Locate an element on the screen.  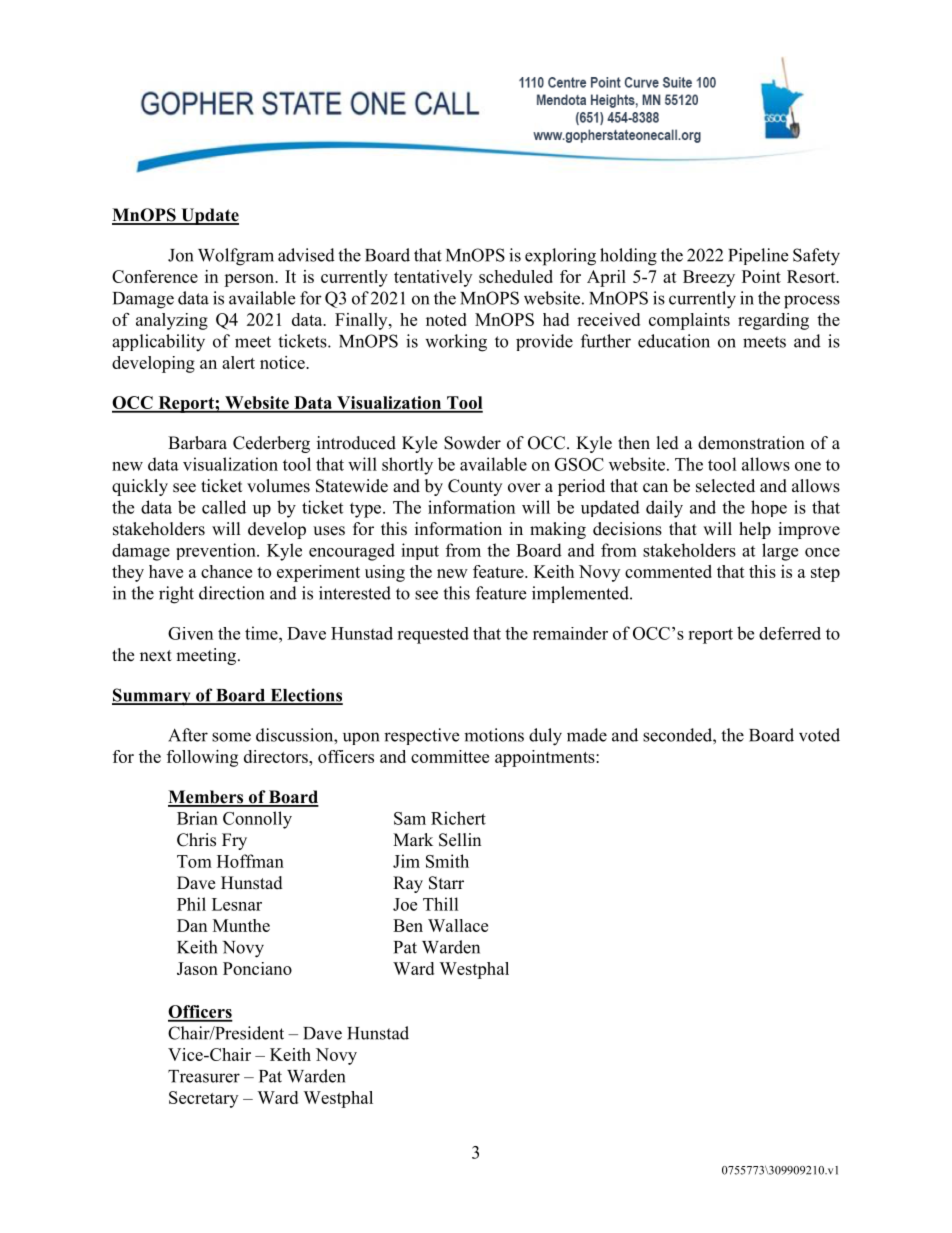
Breezy is located at coordinates (709, 278).
